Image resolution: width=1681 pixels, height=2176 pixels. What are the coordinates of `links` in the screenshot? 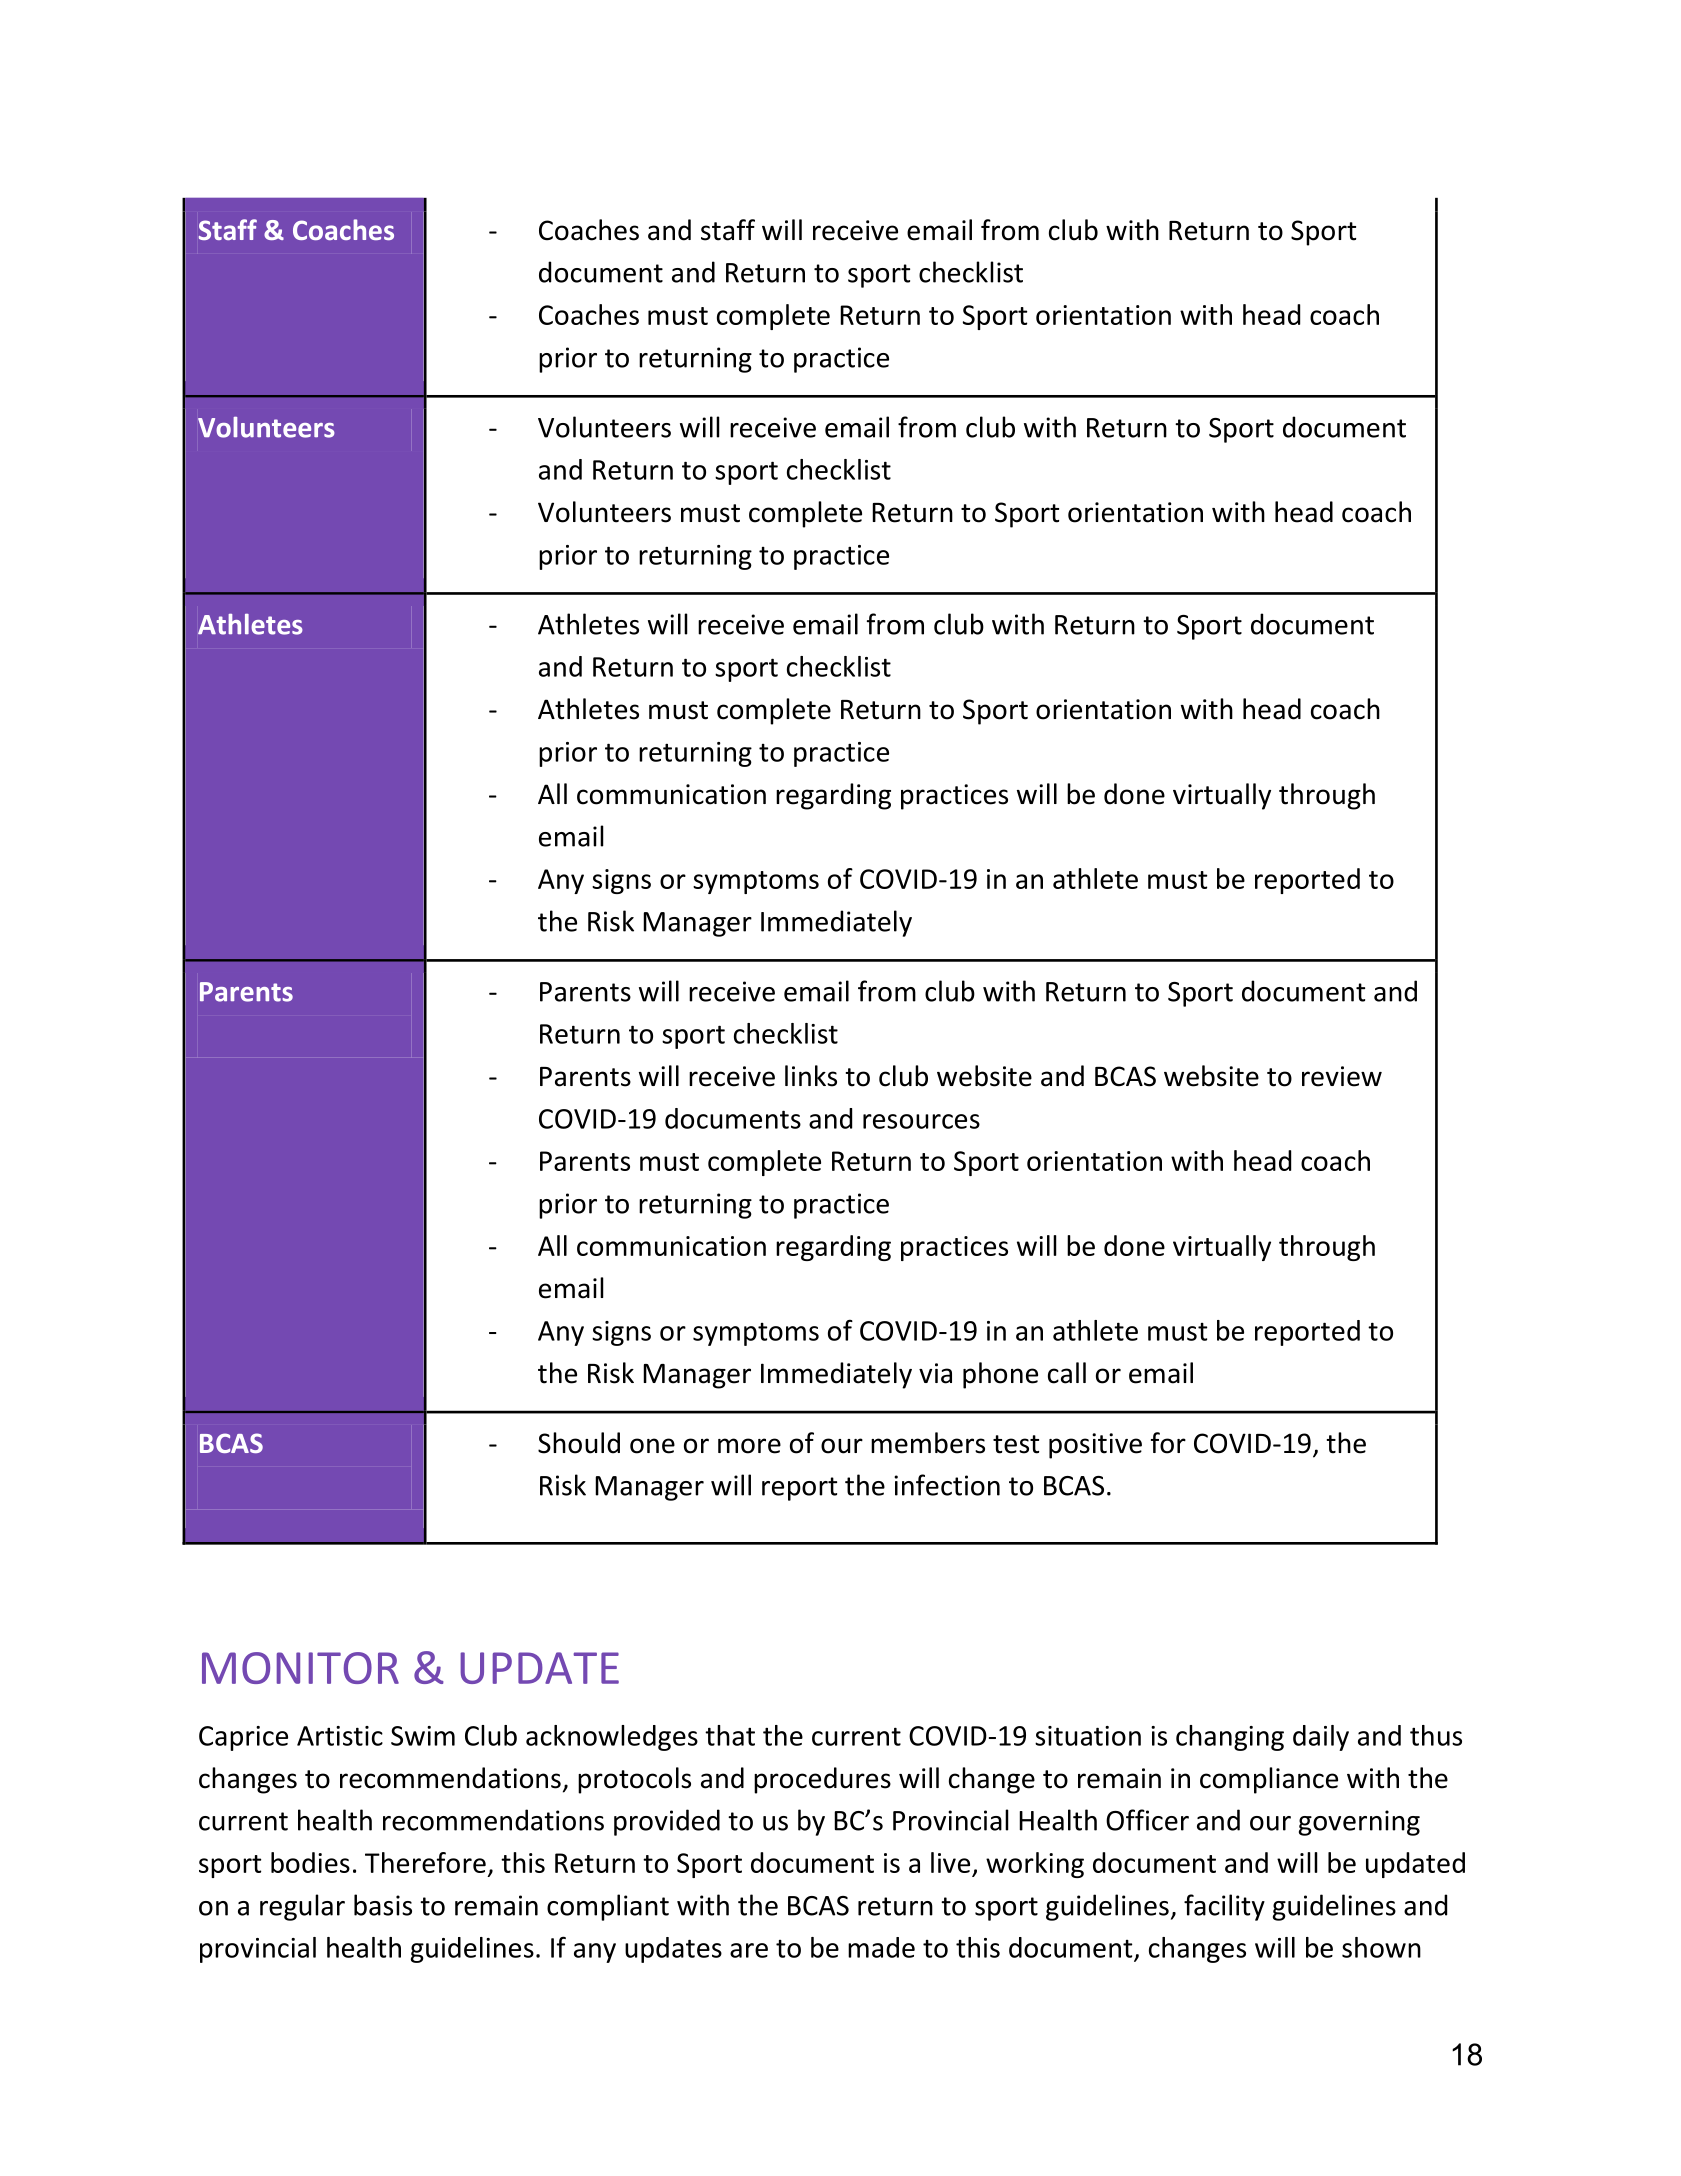 It's located at (811, 1076).
